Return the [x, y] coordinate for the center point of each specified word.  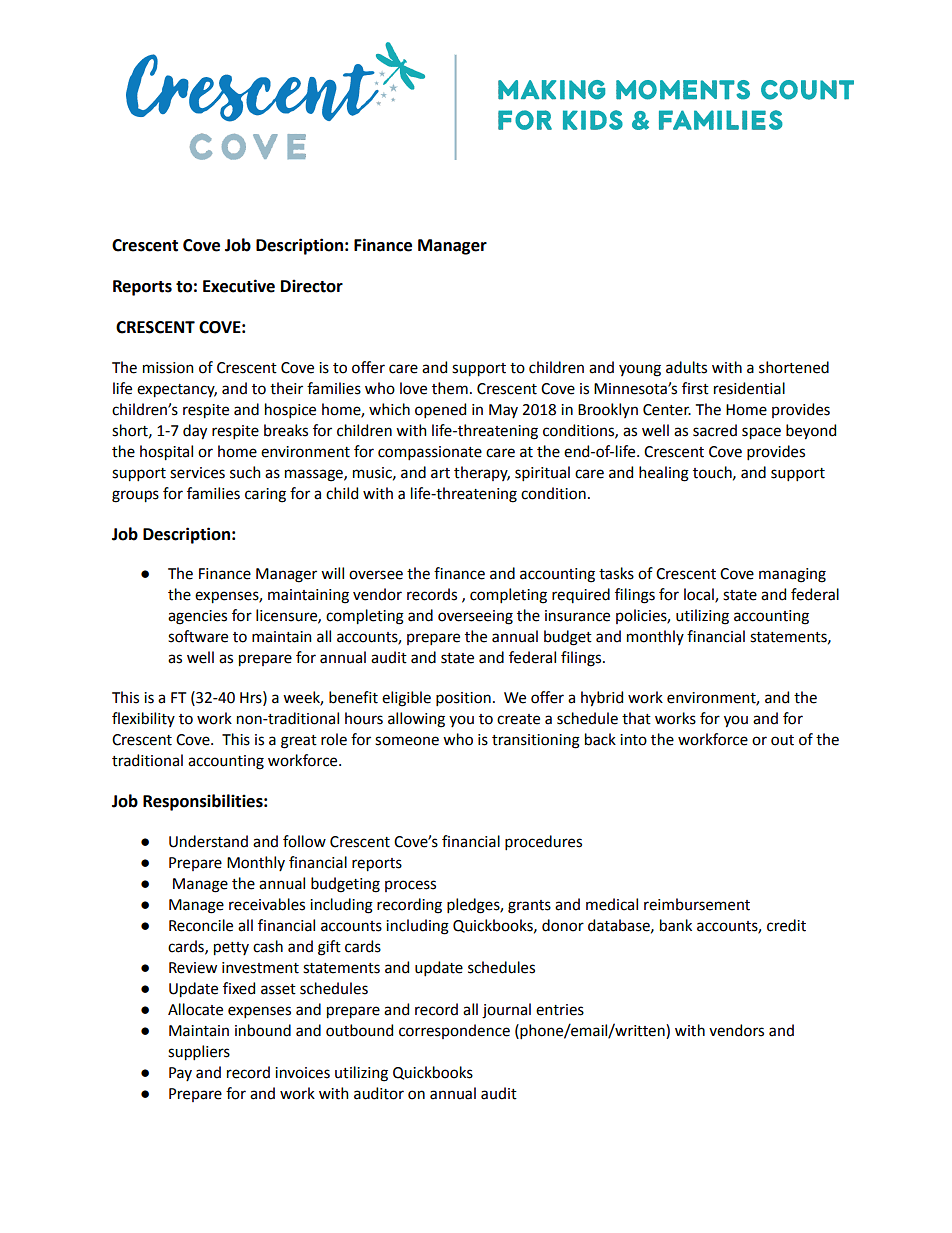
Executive [239, 286]
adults [686, 367]
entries [560, 1010]
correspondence [454, 1031]
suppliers [199, 1053]
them [450, 388]
